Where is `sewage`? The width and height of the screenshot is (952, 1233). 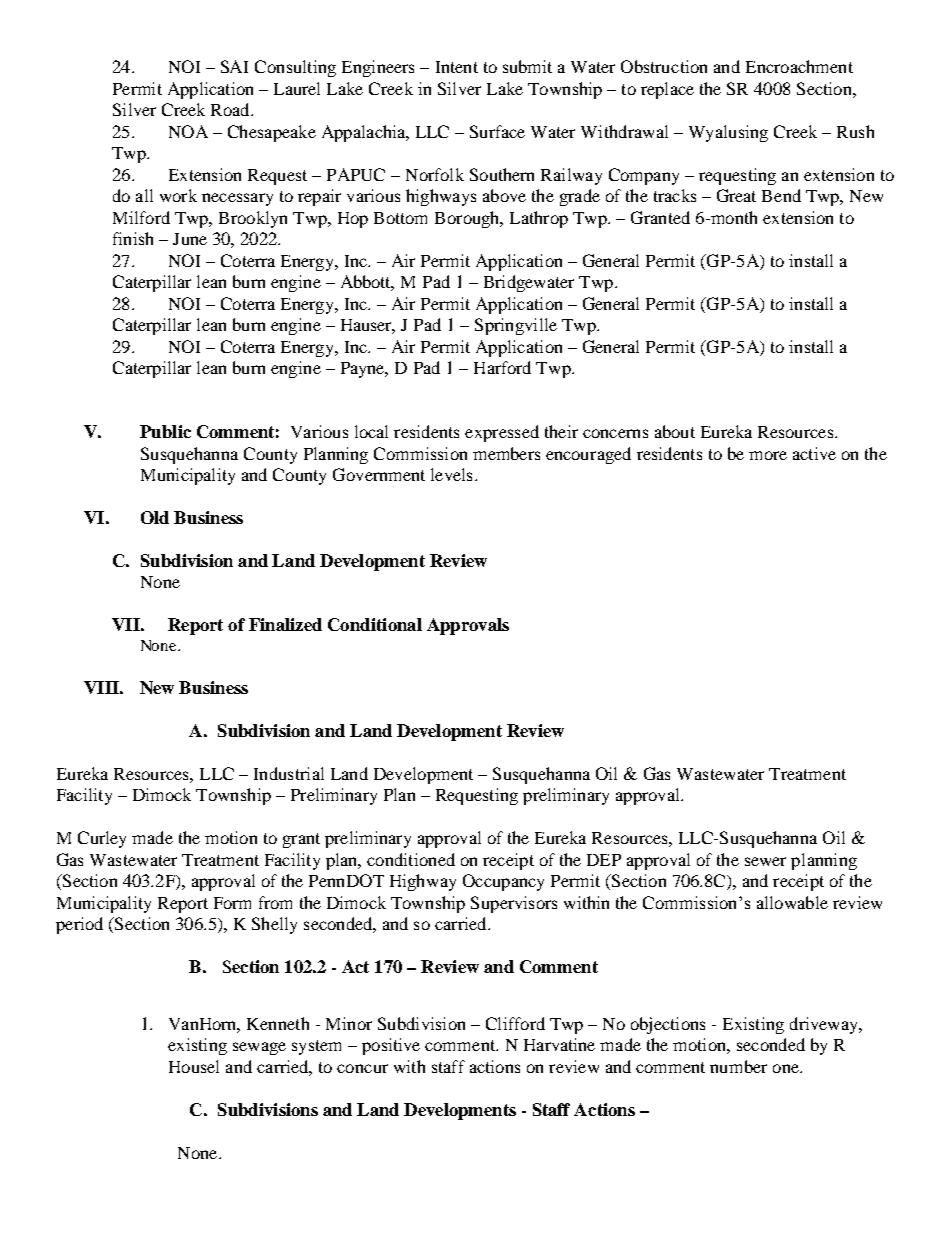
sewage is located at coordinates (259, 1048).
